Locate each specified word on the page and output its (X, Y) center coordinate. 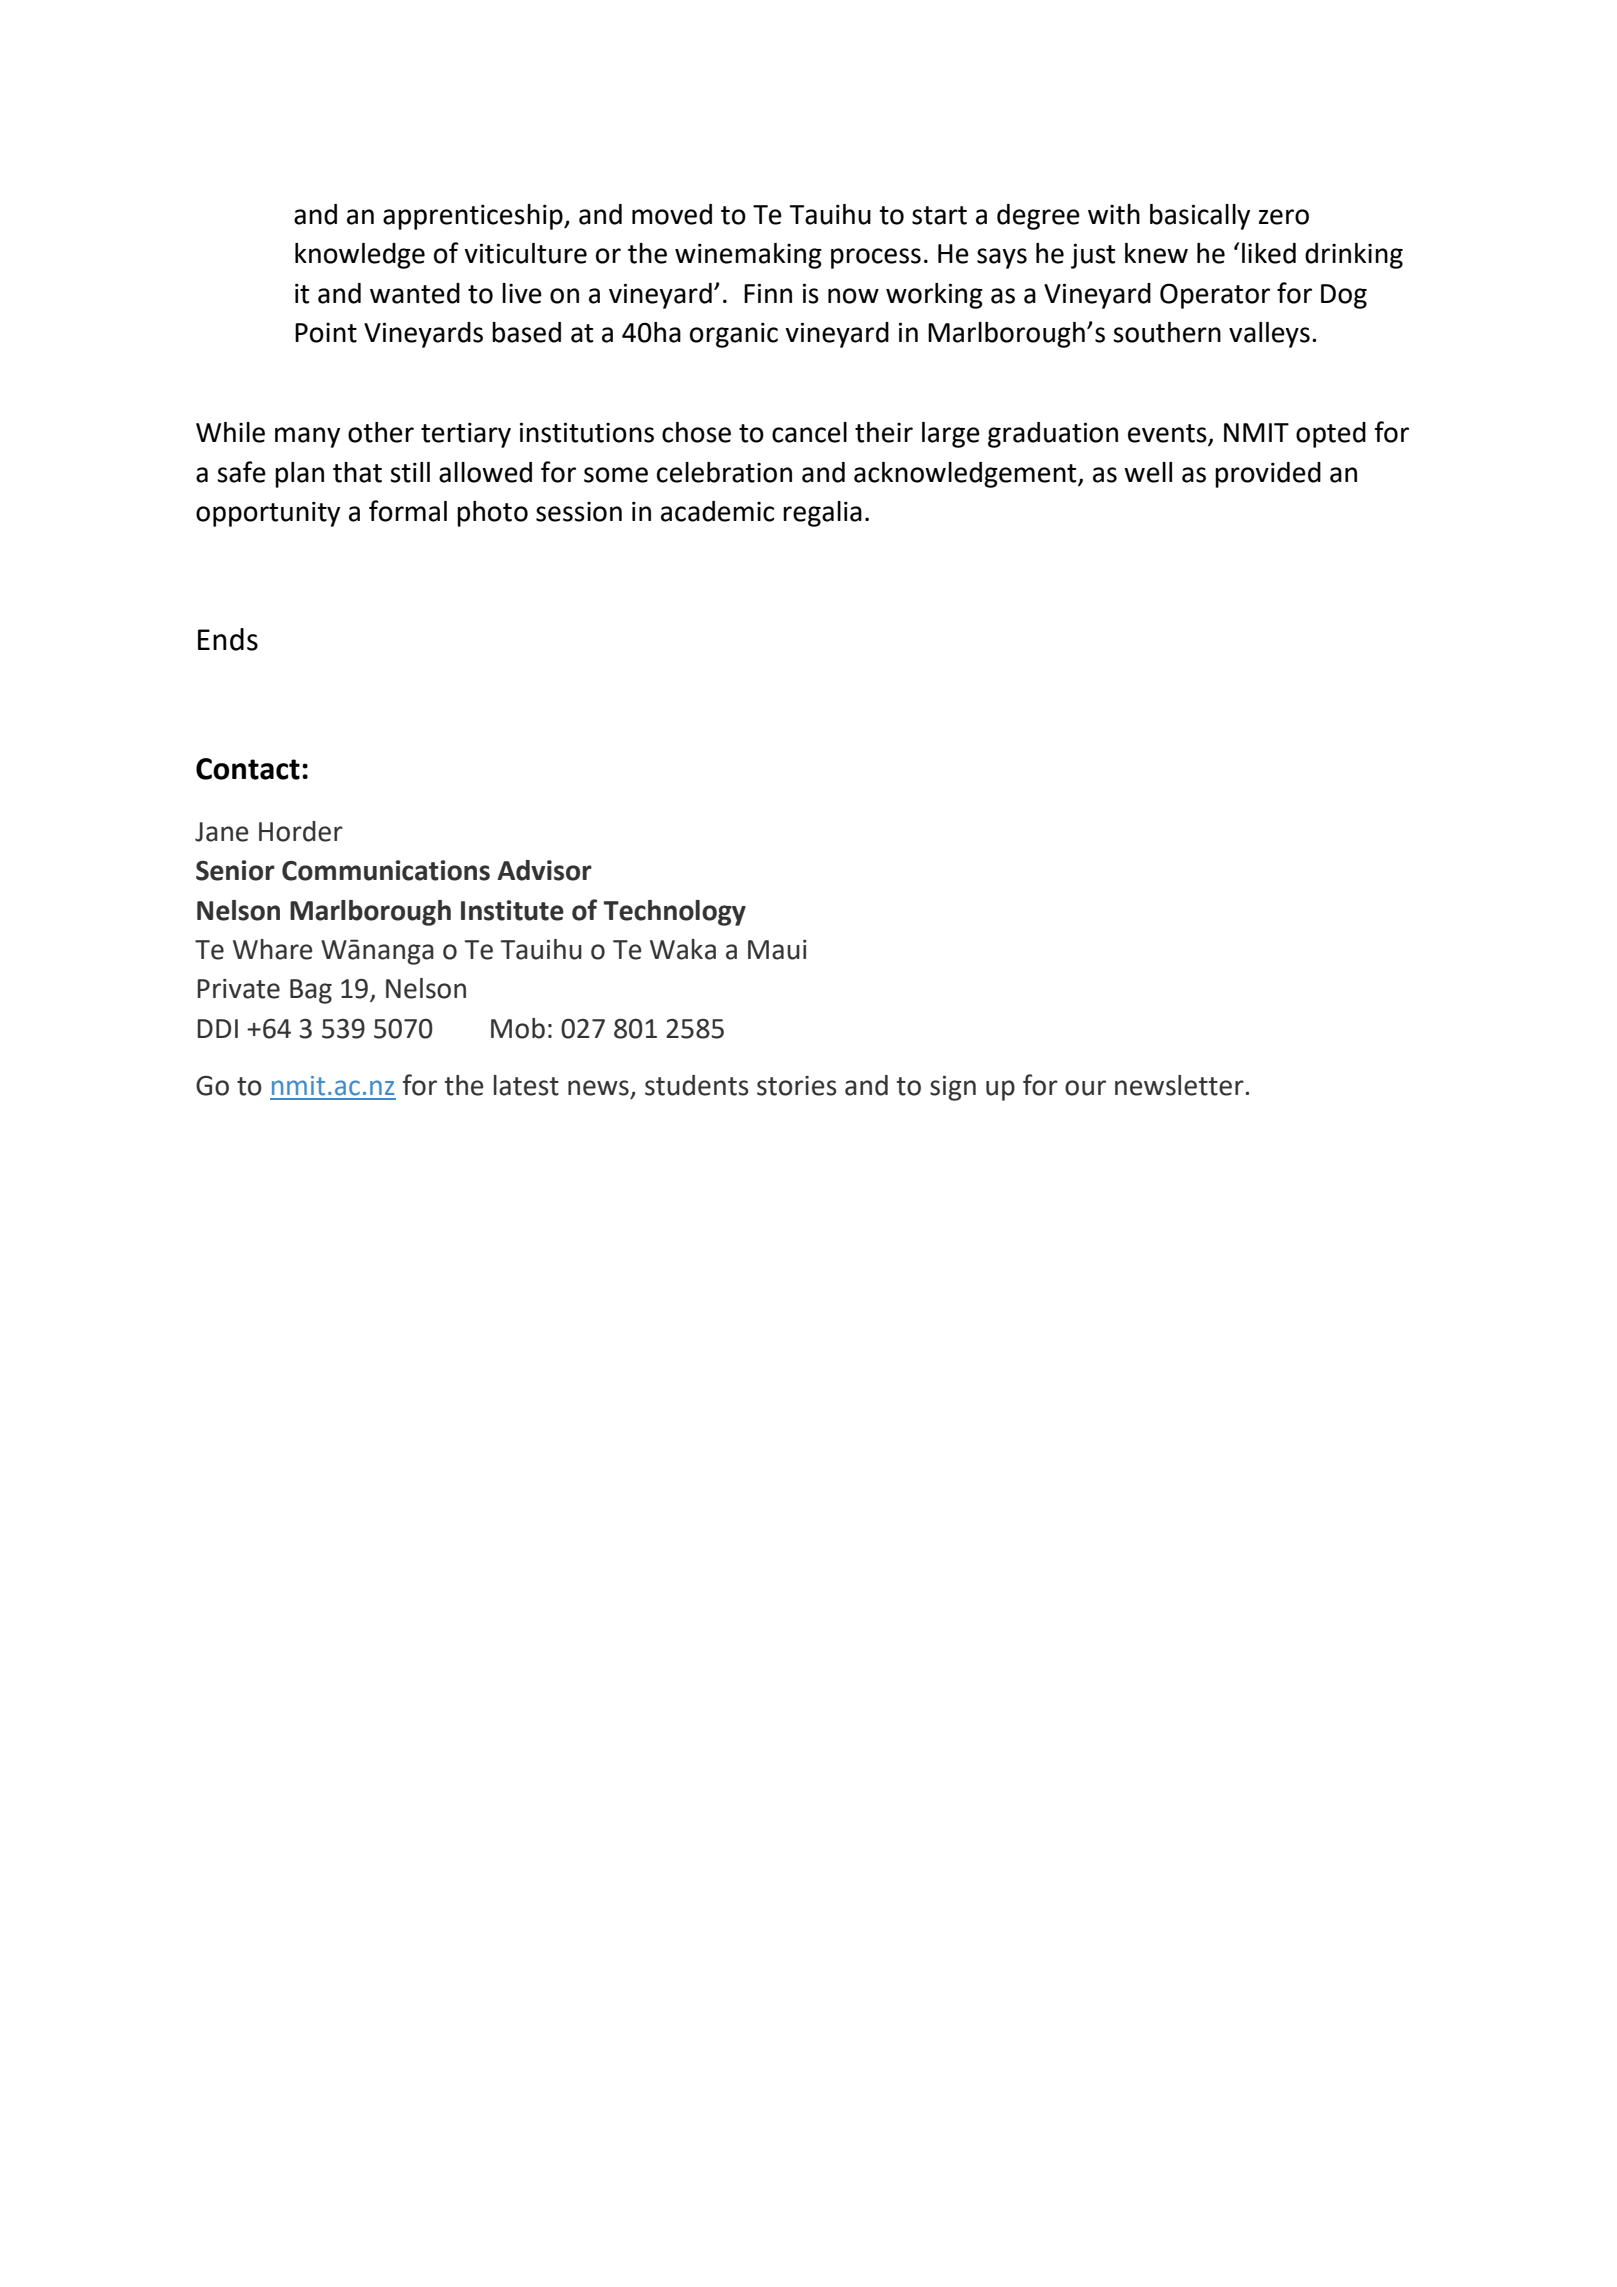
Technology (674, 913)
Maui (777, 950)
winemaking (748, 256)
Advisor (544, 870)
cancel (809, 432)
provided (1268, 475)
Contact (248, 769)
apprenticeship (474, 217)
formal (408, 511)
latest (526, 1085)
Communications (386, 870)
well (1148, 472)
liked (1269, 253)
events (1168, 434)
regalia (822, 514)
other (381, 432)
